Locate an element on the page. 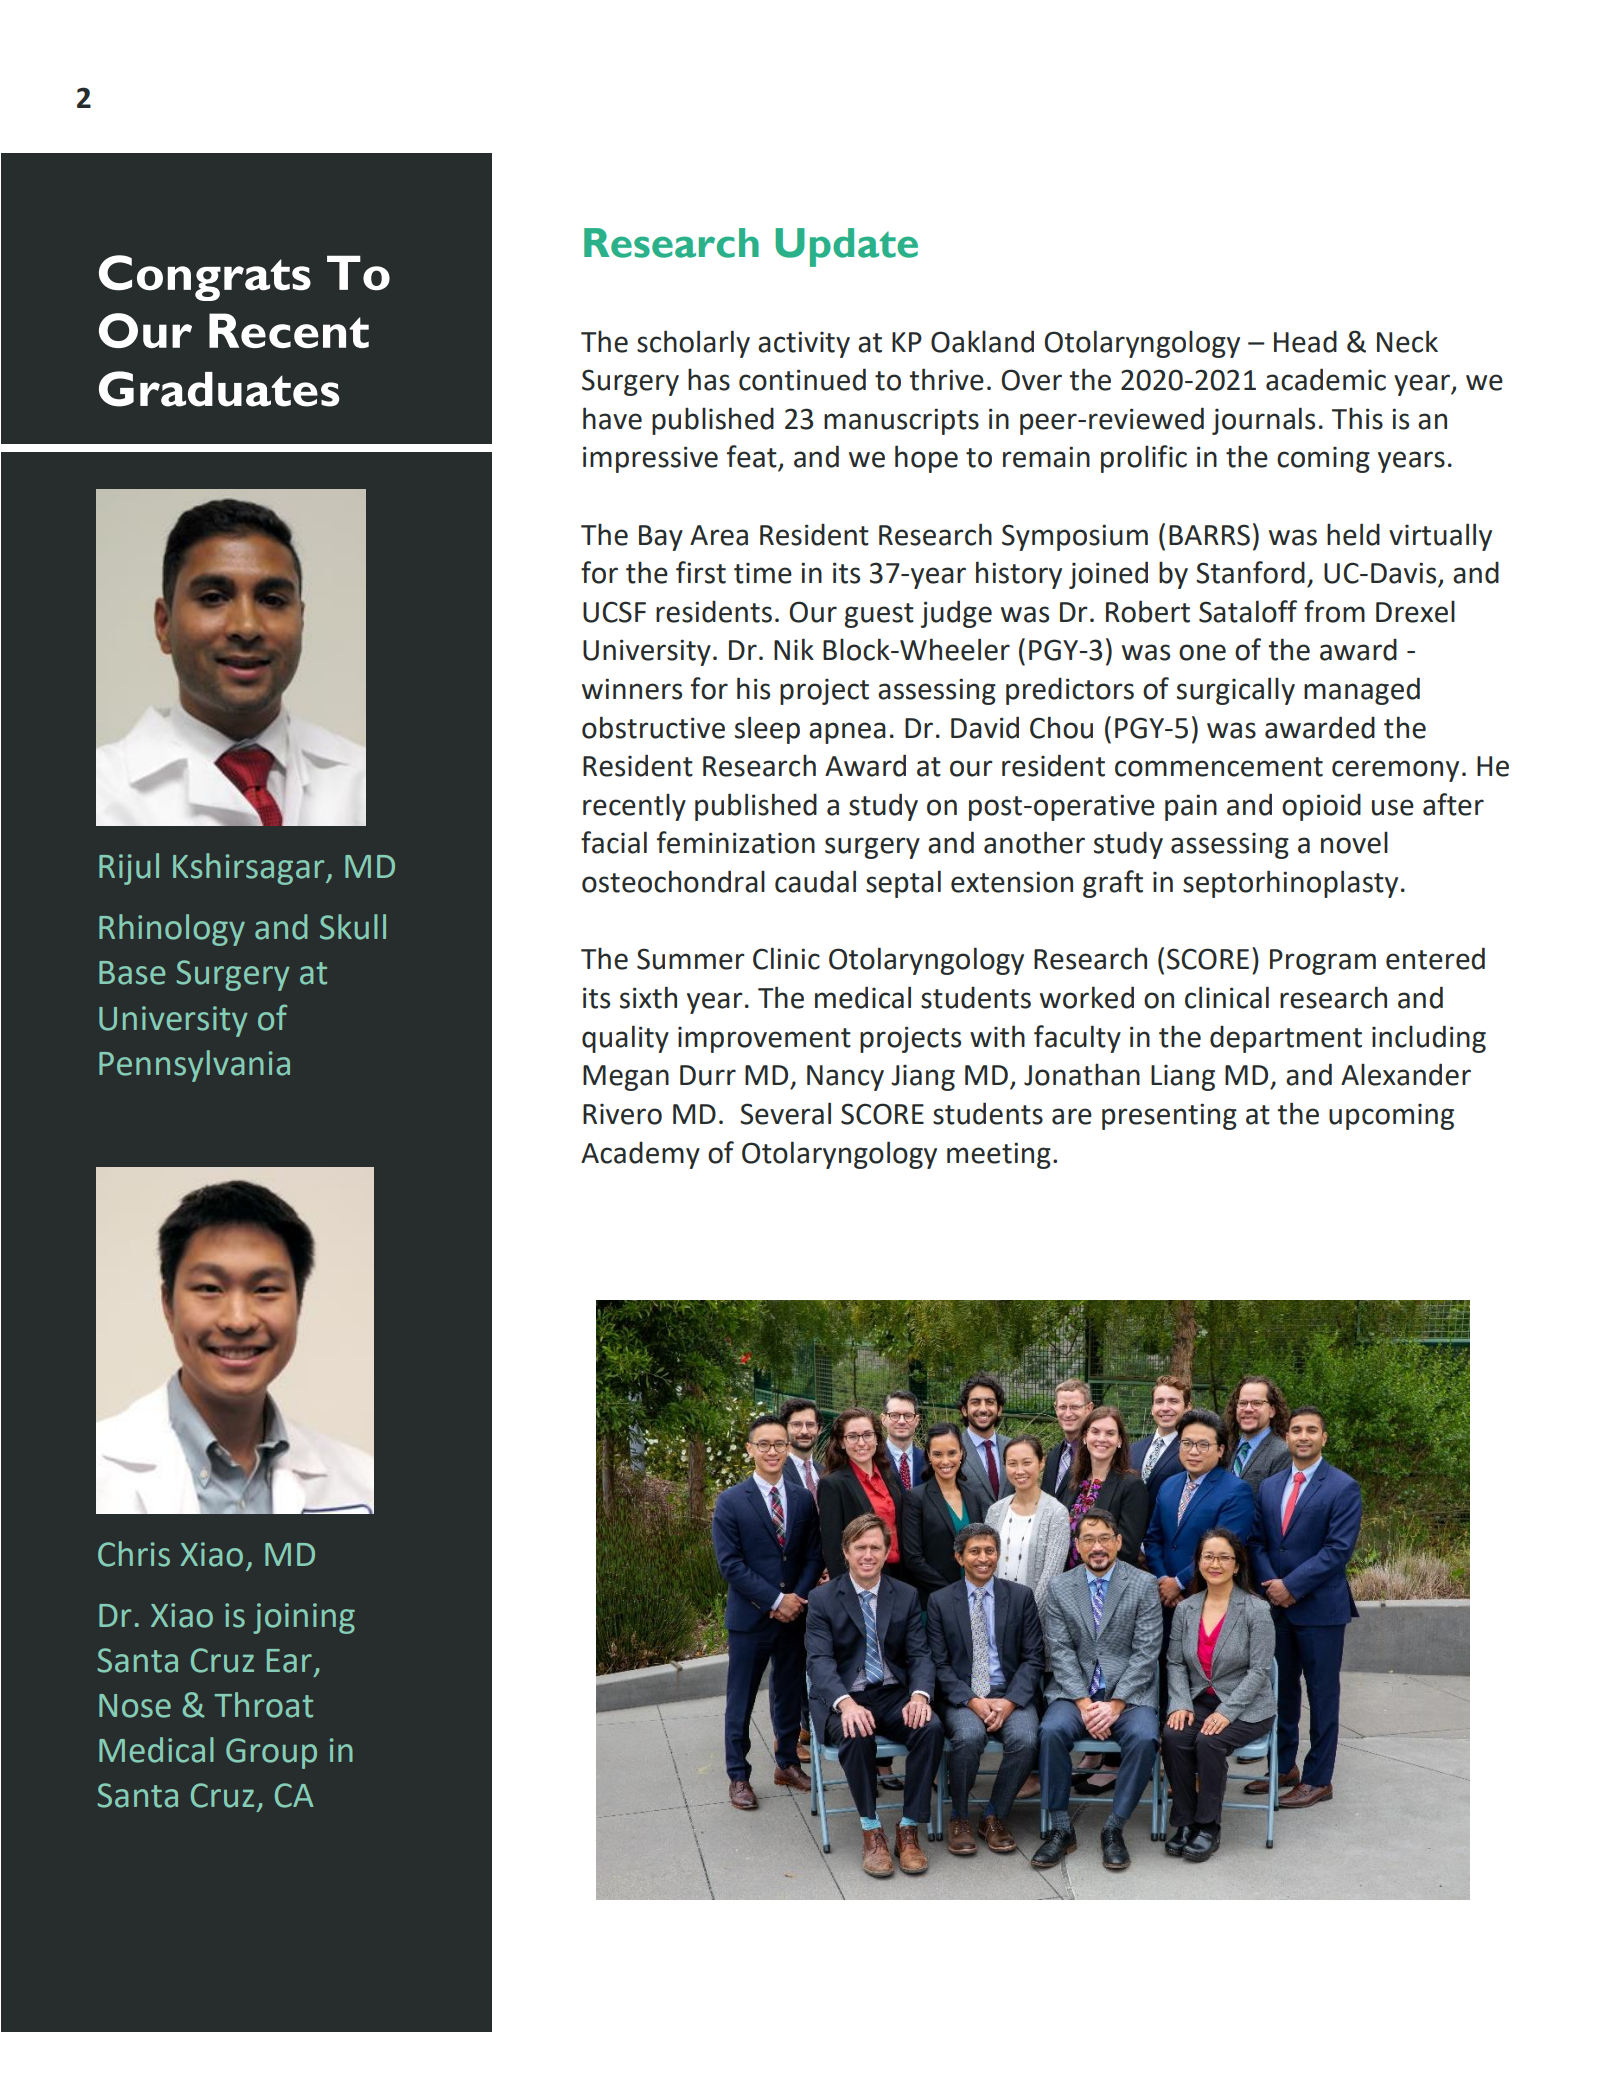 Image resolution: width=1614 pixels, height=2088 pixels. meeting is located at coordinates (999, 1155).
